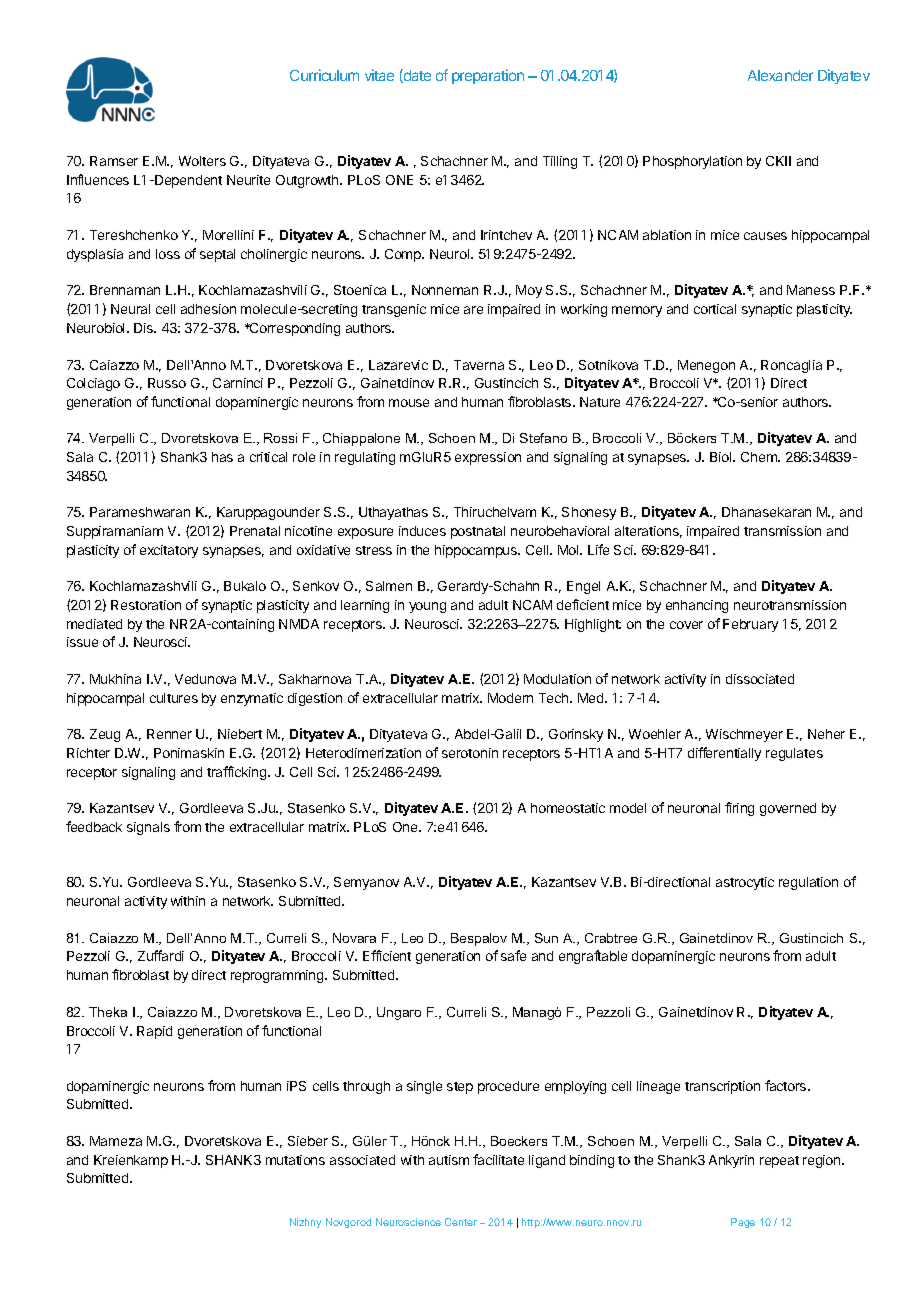  Describe the element at coordinates (808, 883) in the screenshot. I see `regulation` at that location.
